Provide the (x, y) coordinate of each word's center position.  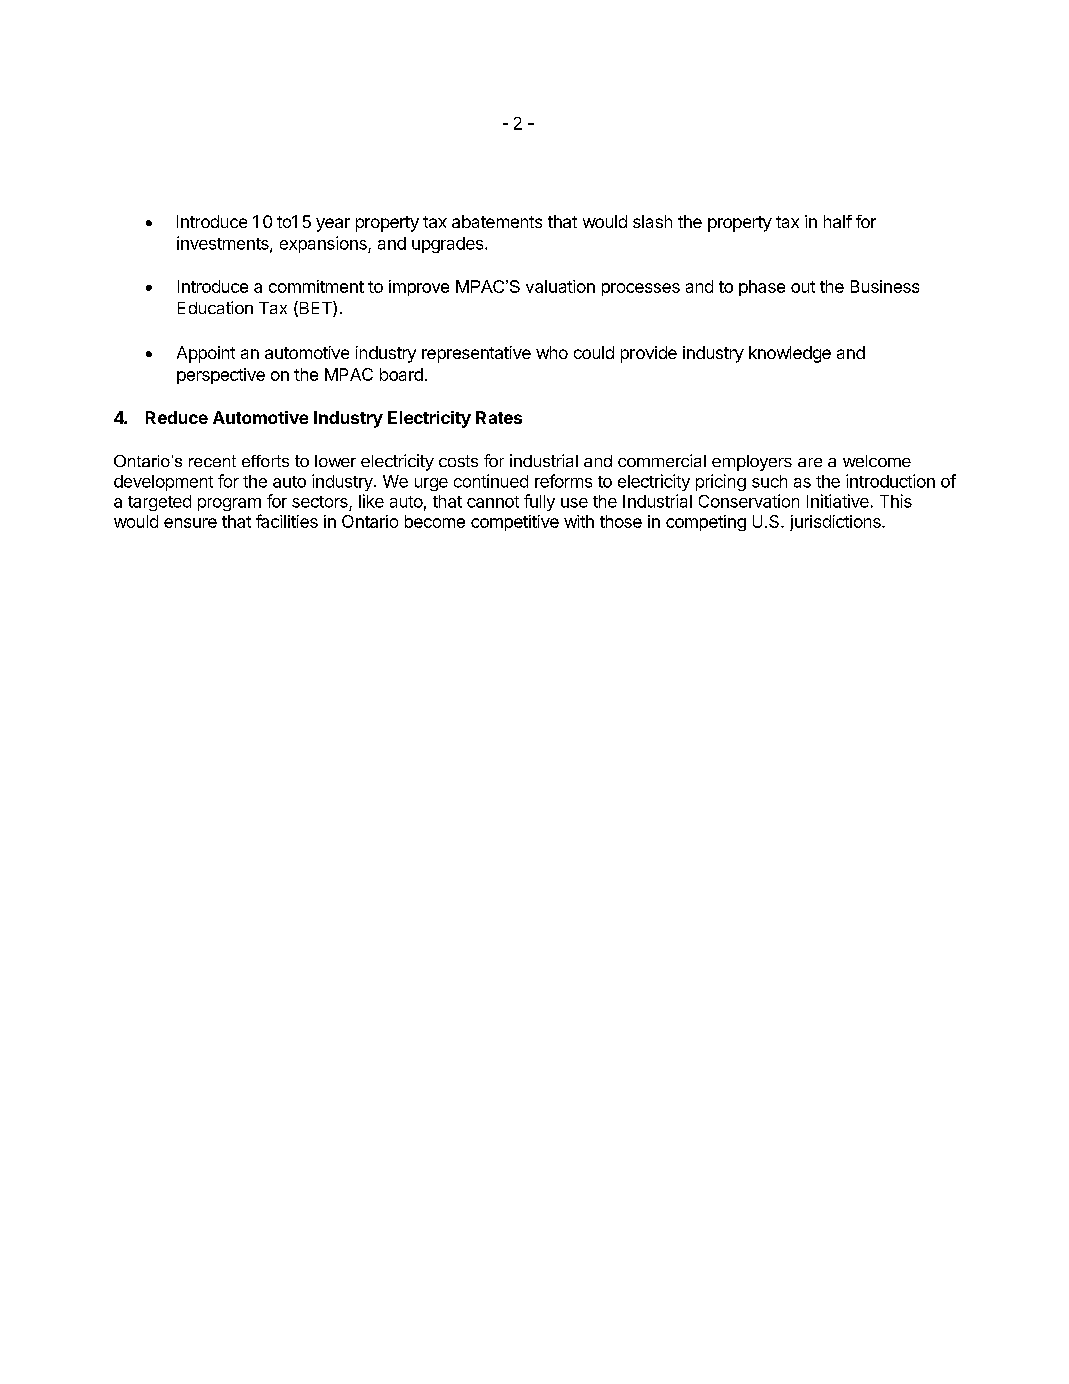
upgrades (449, 245)
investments (224, 244)
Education (215, 307)
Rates (499, 417)
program (229, 504)
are (810, 462)
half (838, 221)
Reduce (177, 417)
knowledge (790, 354)
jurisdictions (836, 523)
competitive (515, 523)
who (552, 352)
